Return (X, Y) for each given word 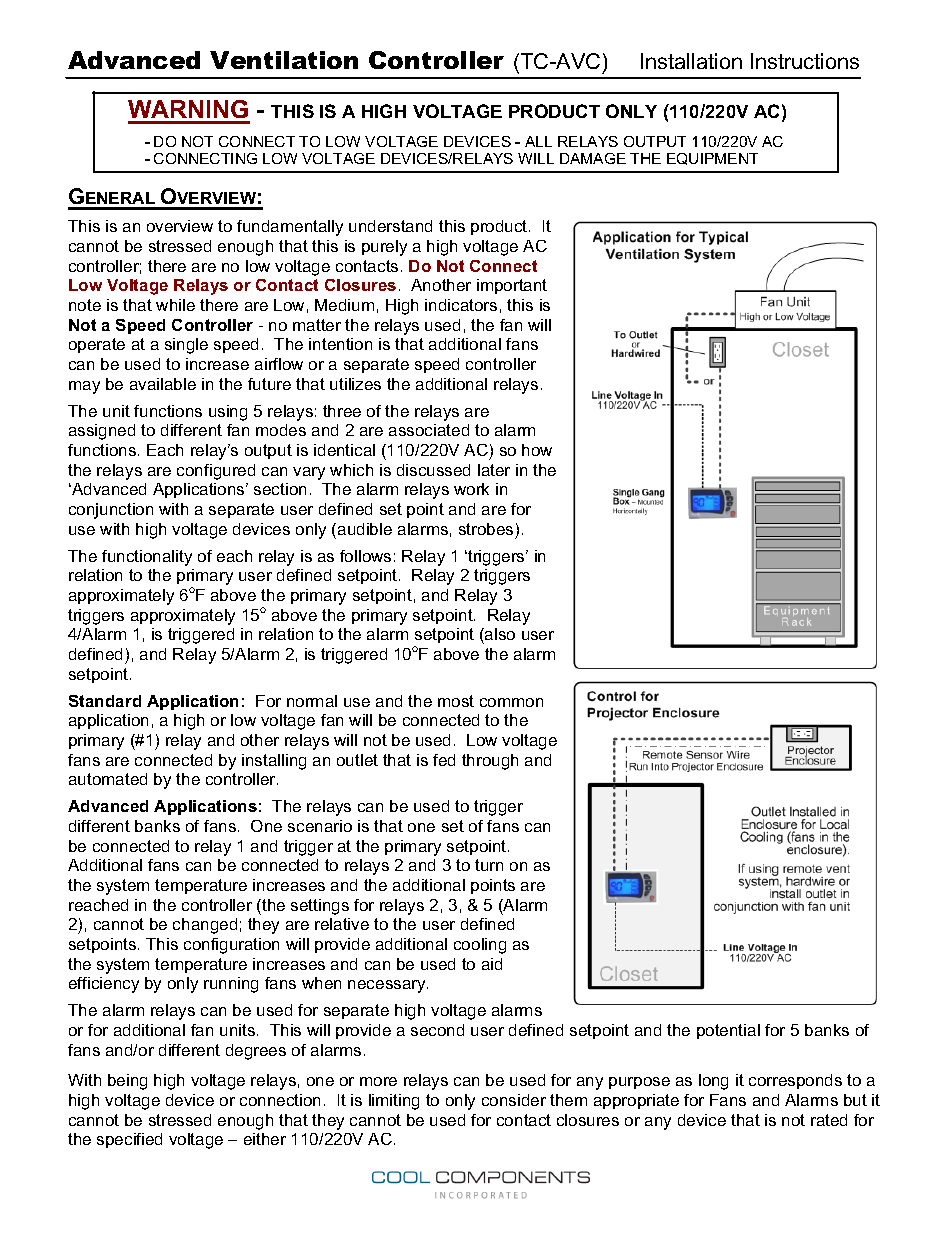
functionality (147, 558)
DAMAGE (593, 158)
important (512, 286)
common (511, 702)
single (186, 346)
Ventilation (284, 60)
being (127, 1082)
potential (728, 1031)
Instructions (805, 61)
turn (489, 865)
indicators (461, 305)
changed (205, 926)
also (499, 636)
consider (514, 1100)
